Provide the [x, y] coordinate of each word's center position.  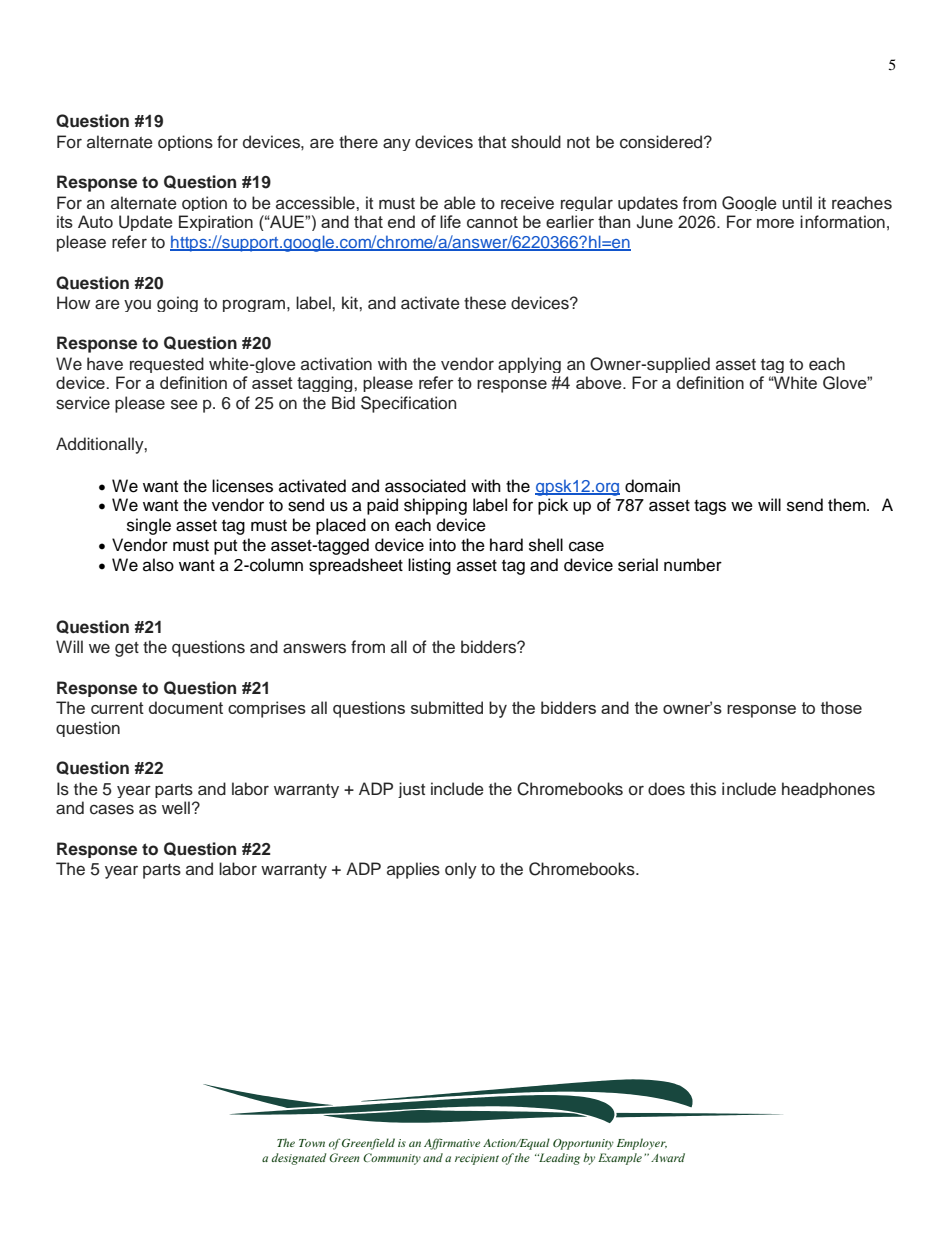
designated [299, 1159]
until [797, 202]
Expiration [216, 223]
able [460, 203]
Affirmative [452, 1144]
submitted [447, 707]
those [841, 707]
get [127, 649]
